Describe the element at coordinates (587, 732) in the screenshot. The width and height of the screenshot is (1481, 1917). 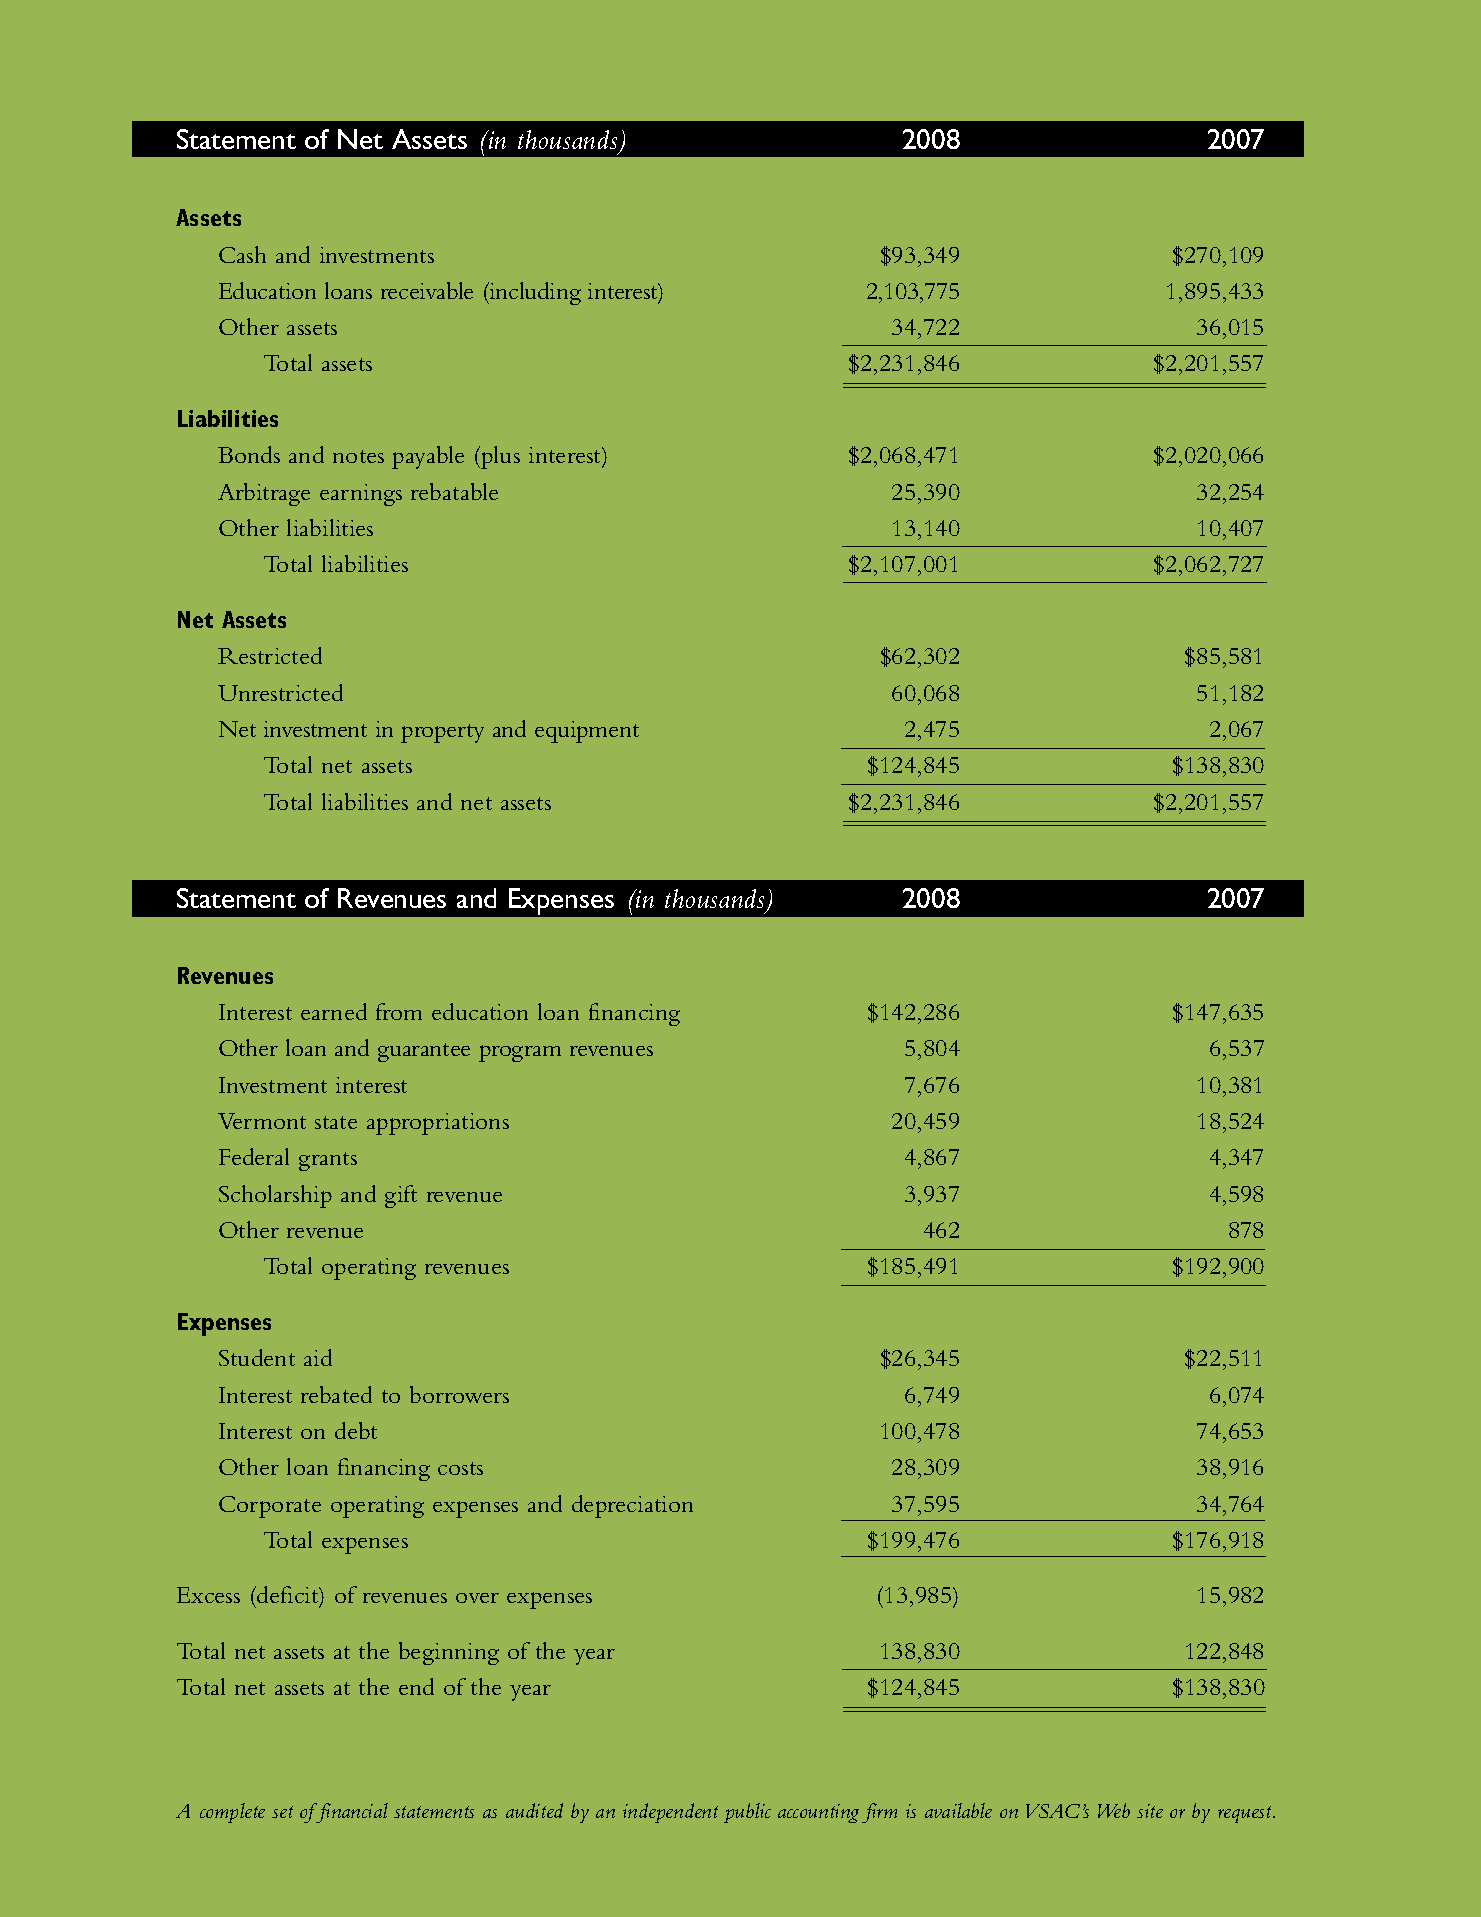
I see `equipment` at that location.
